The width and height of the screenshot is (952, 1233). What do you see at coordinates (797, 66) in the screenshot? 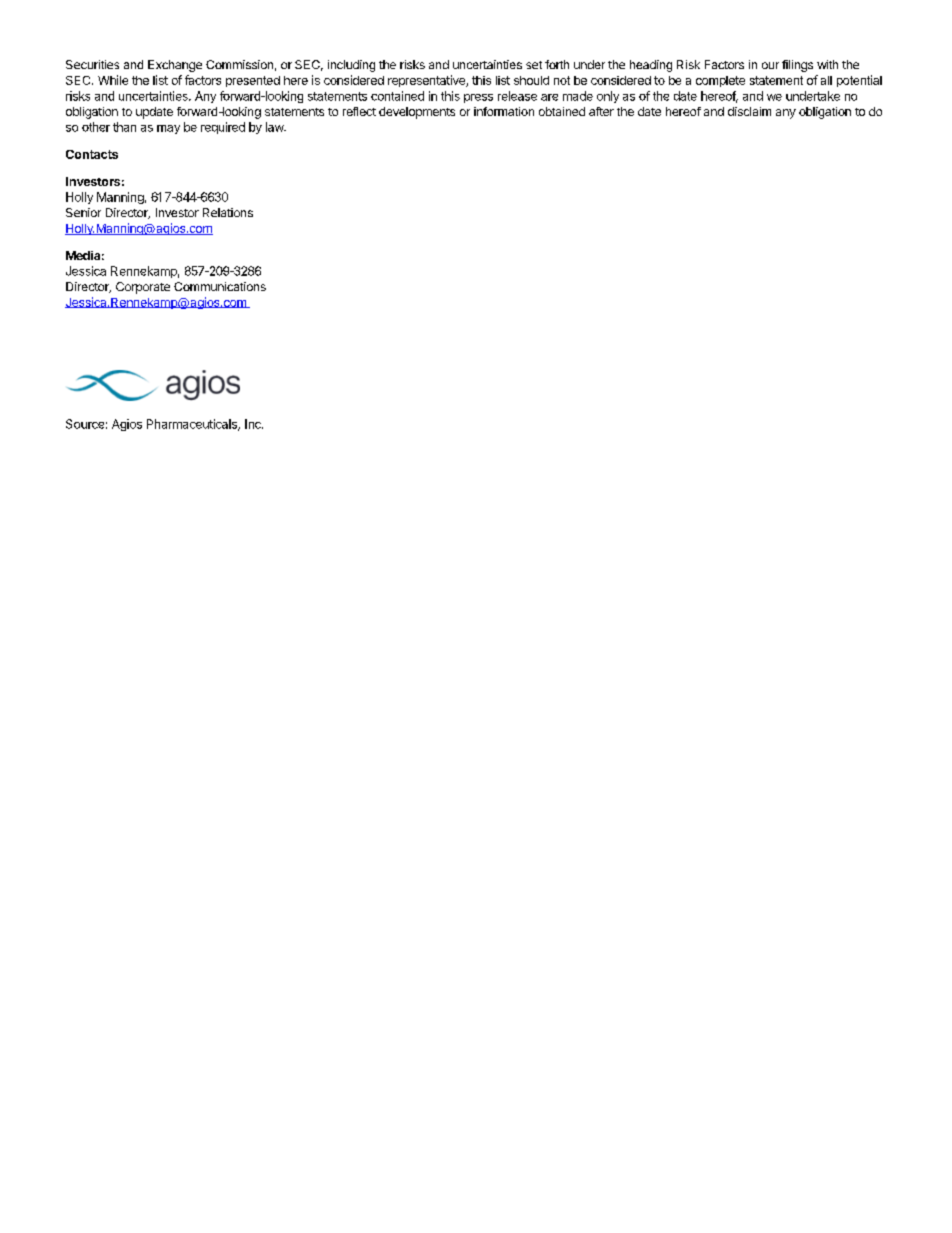
I see `filings` at bounding box center [797, 66].
